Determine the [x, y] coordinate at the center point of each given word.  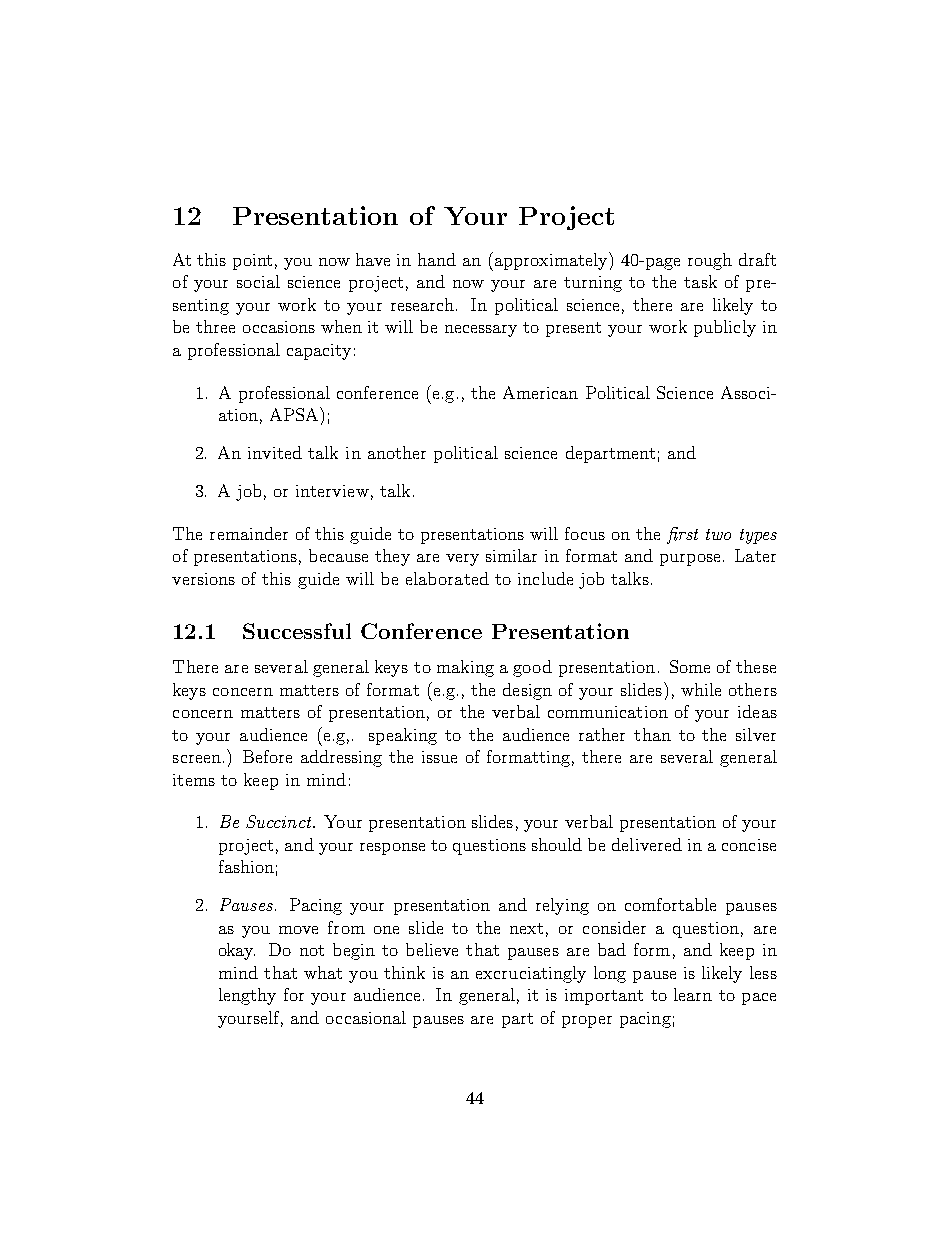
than [652, 734]
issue [439, 757]
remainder [249, 533]
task [700, 281]
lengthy [247, 996]
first [682, 535]
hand [437, 259]
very [462, 560]
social [258, 281]
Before [267, 756]
